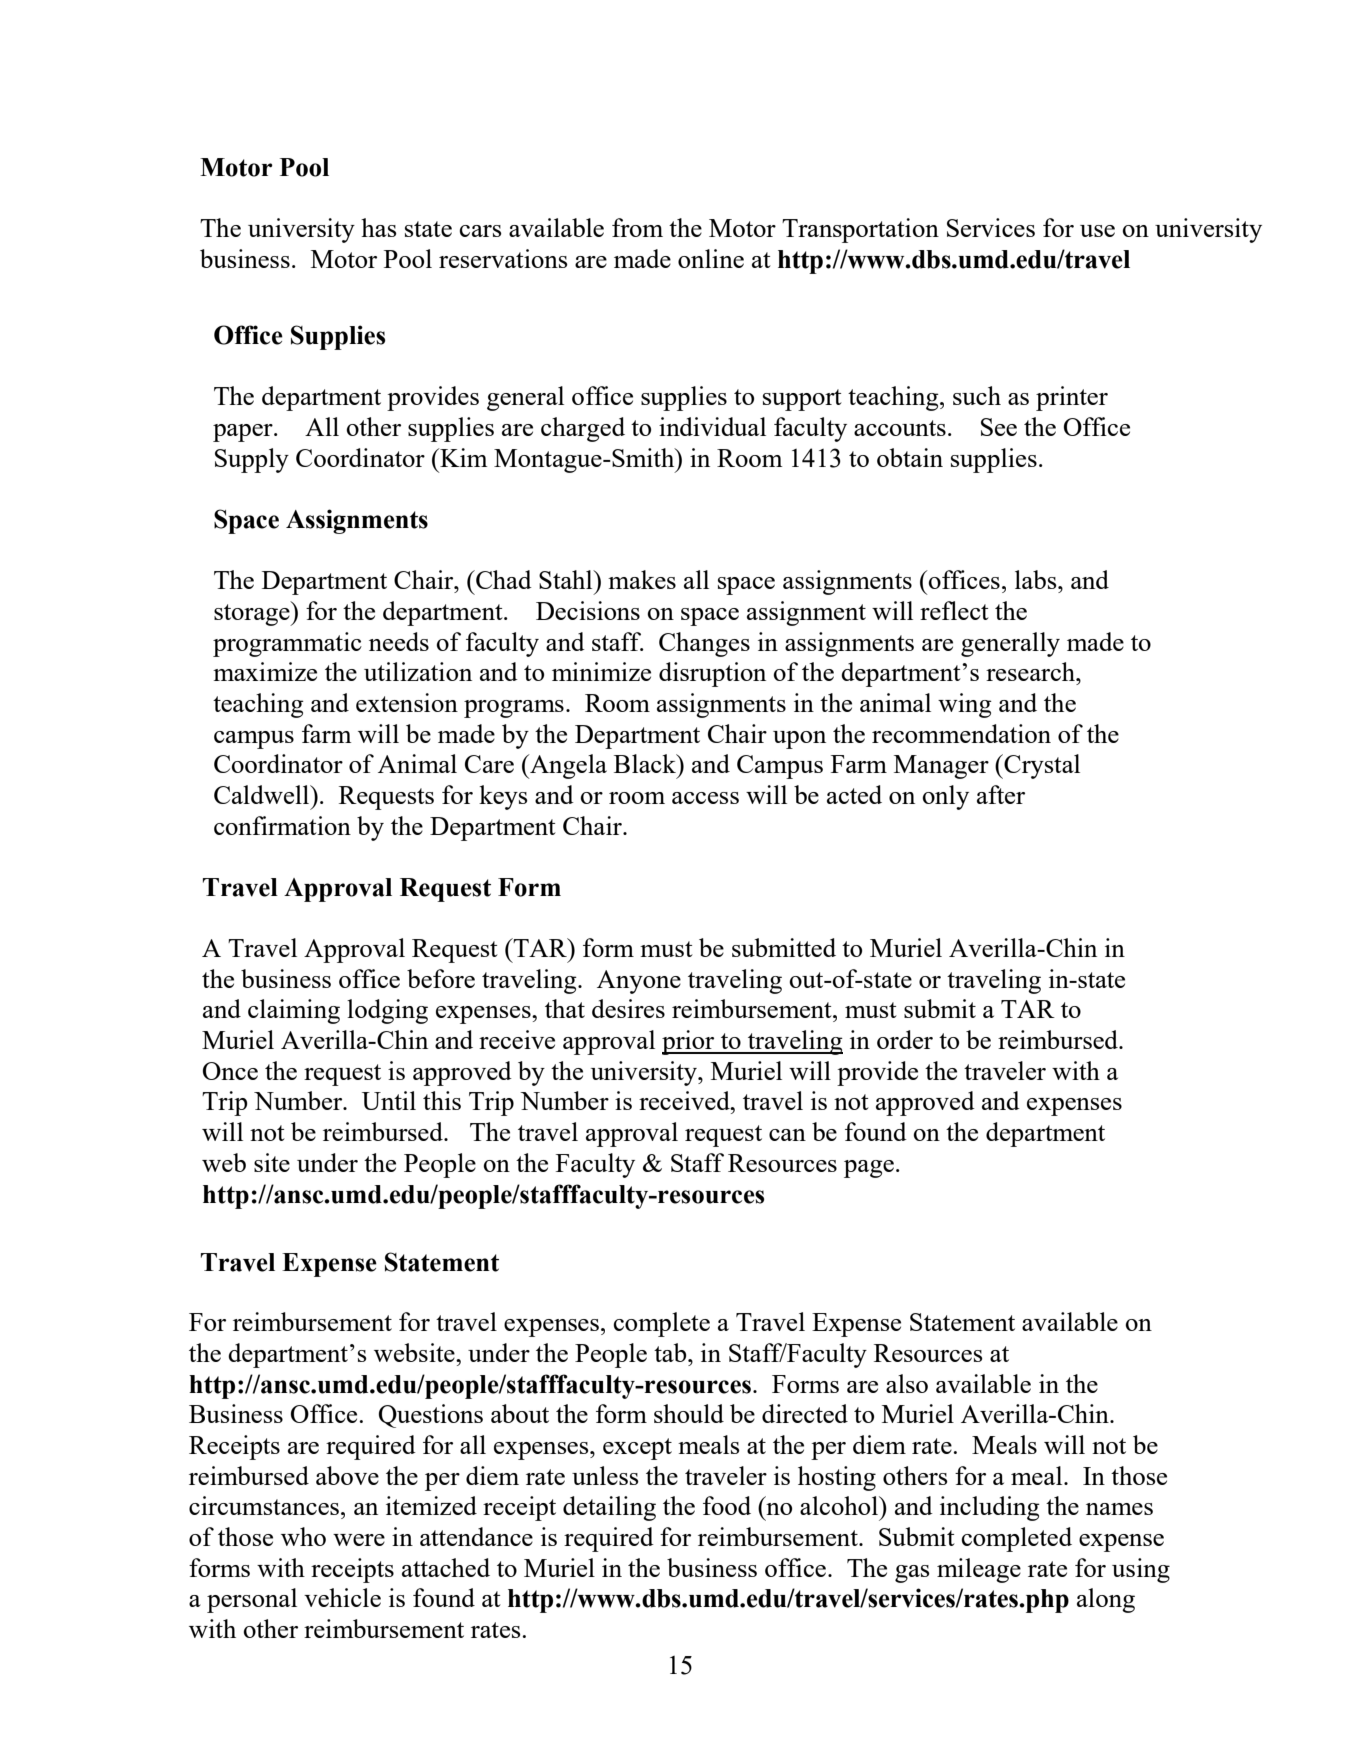  Describe the element at coordinates (869, 1169) in the image. I see `page` at that location.
